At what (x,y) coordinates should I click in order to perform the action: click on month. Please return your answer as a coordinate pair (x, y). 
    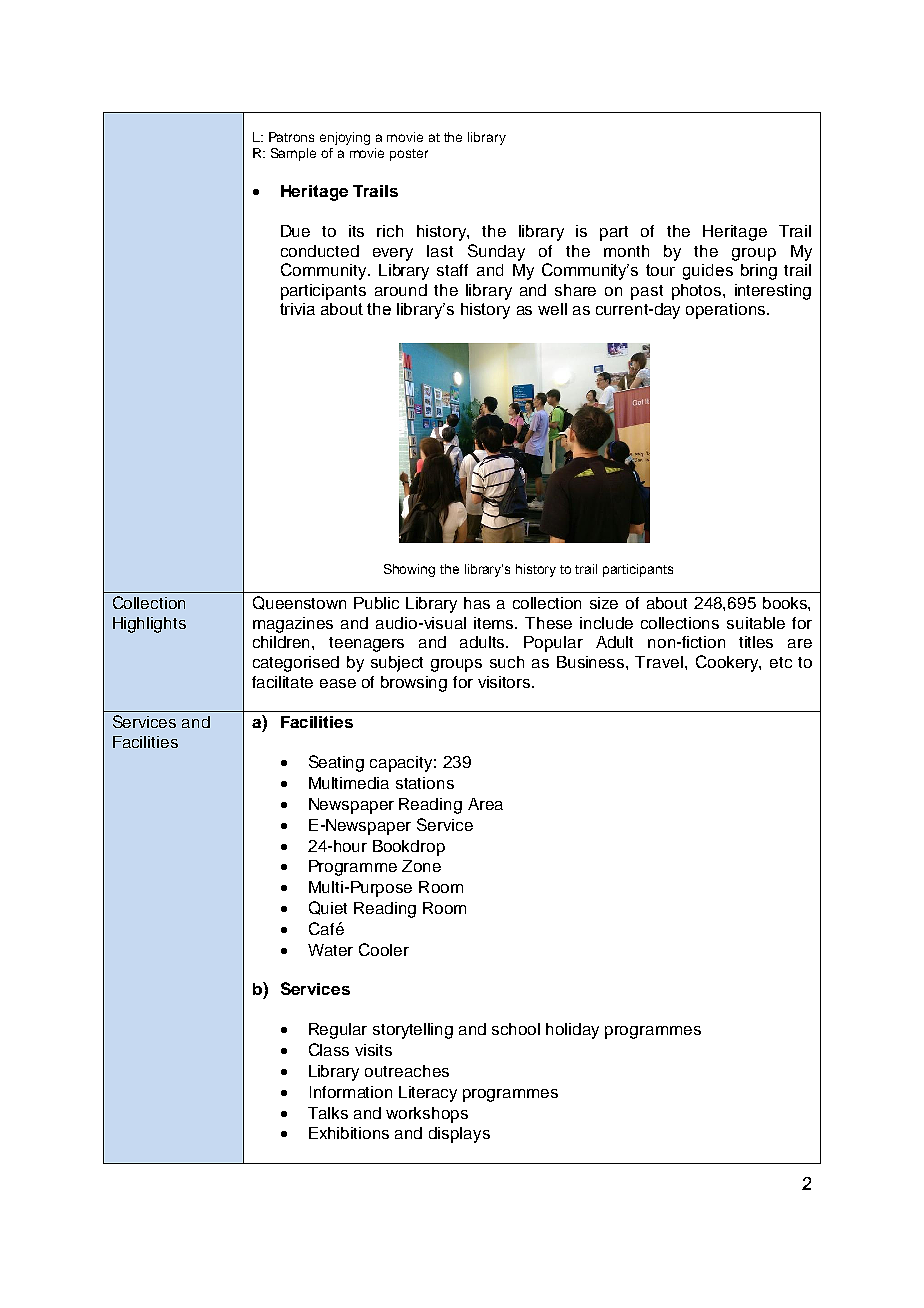
    Looking at the image, I should click on (626, 251).
